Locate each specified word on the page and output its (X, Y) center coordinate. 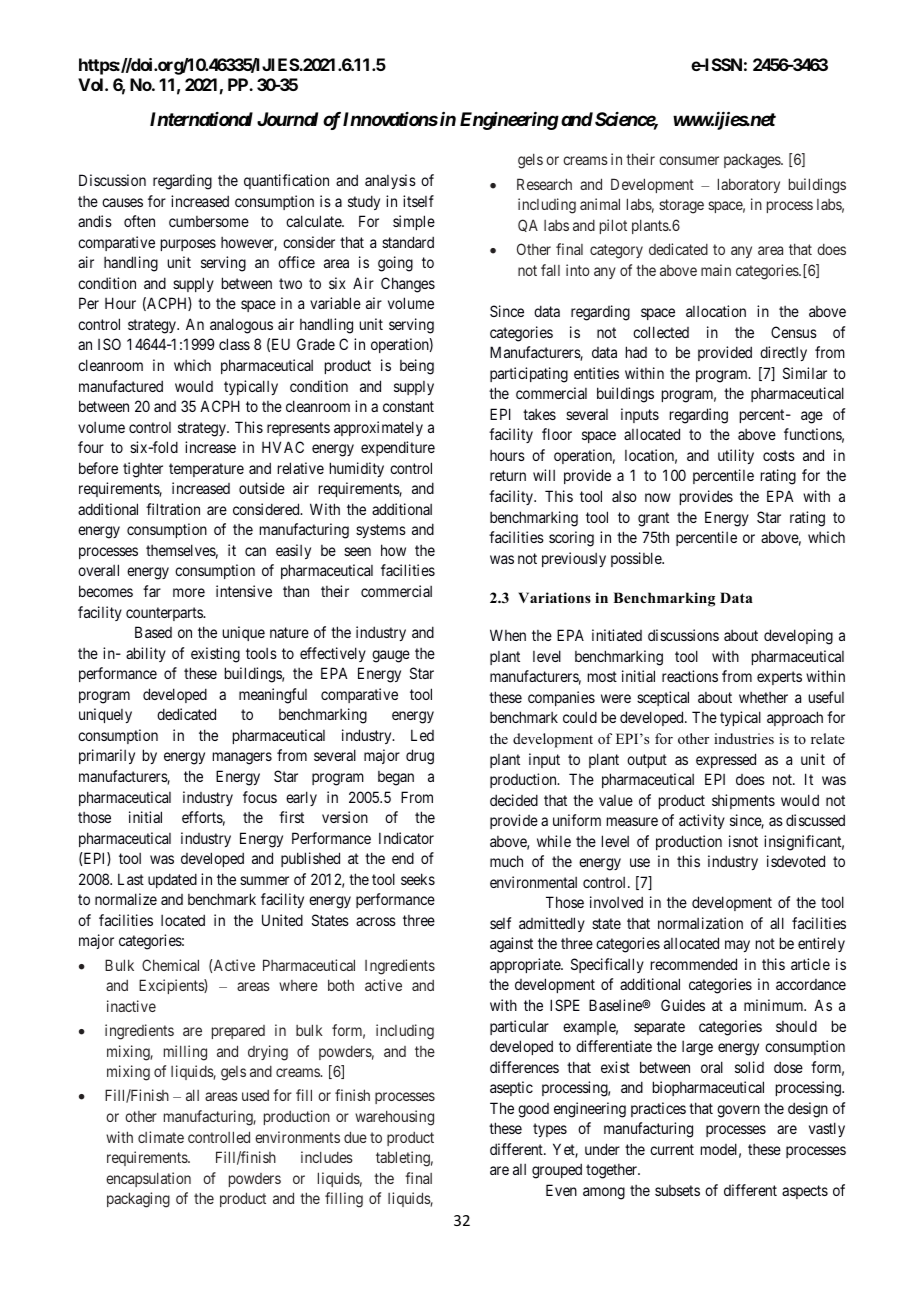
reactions (690, 676)
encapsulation (148, 1179)
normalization (700, 923)
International (201, 119)
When (508, 635)
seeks (418, 879)
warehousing (394, 1118)
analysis (390, 181)
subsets (677, 1190)
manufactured (121, 386)
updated (172, 880)
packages (753, 161)
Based (153, 632)
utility (736, 456)
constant (408, 406)
